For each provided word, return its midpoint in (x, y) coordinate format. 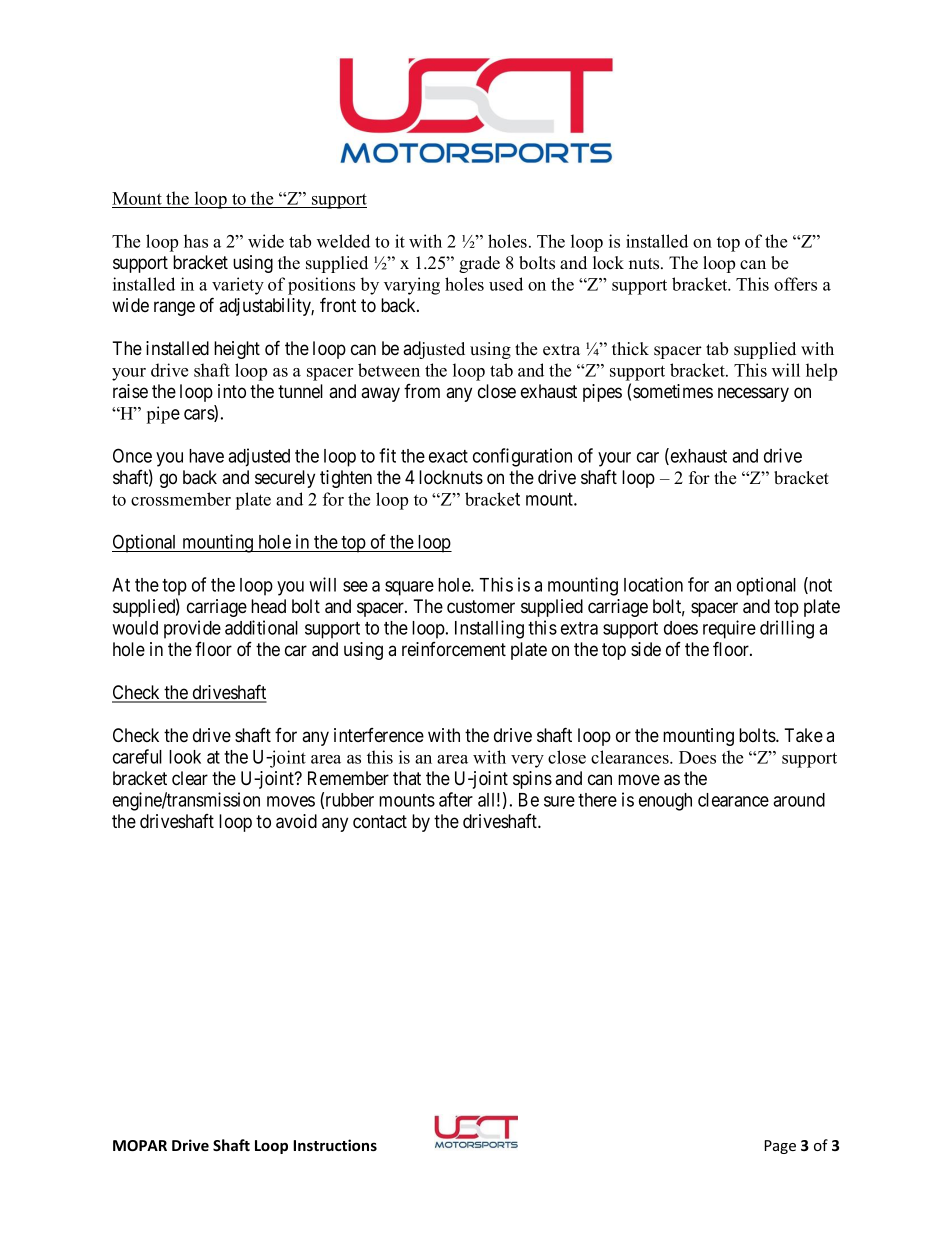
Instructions (335, 1145)
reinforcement (454, 649)
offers (795, 284)
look (185, 757)
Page (780, 1147)
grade (479, 264)
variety (238, 286)
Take (803, 735)
